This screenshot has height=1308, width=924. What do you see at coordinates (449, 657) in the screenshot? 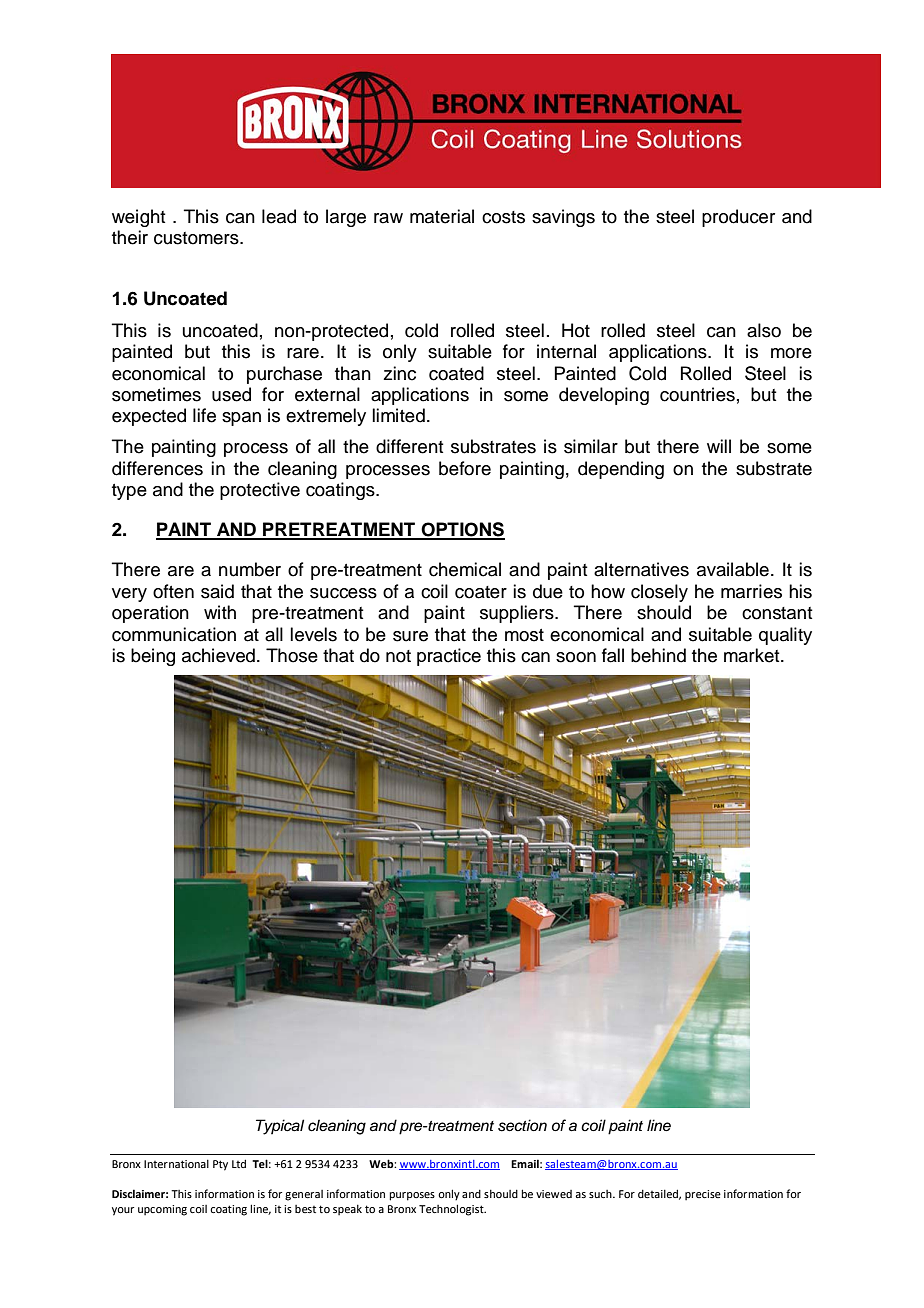
I see `practice` at bounding box center [449, 657].
